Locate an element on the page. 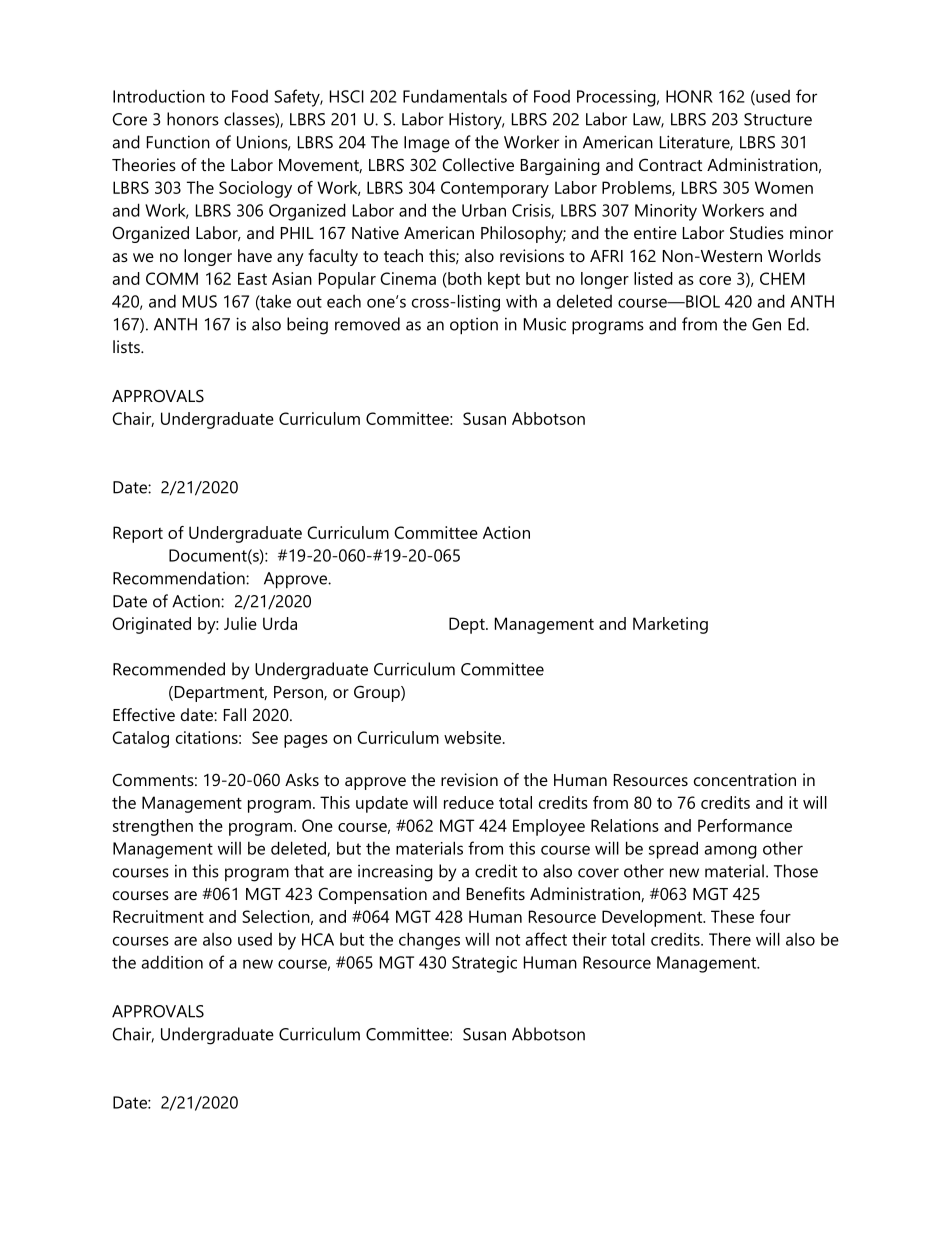  Report is located at coordinates (138, 534).
